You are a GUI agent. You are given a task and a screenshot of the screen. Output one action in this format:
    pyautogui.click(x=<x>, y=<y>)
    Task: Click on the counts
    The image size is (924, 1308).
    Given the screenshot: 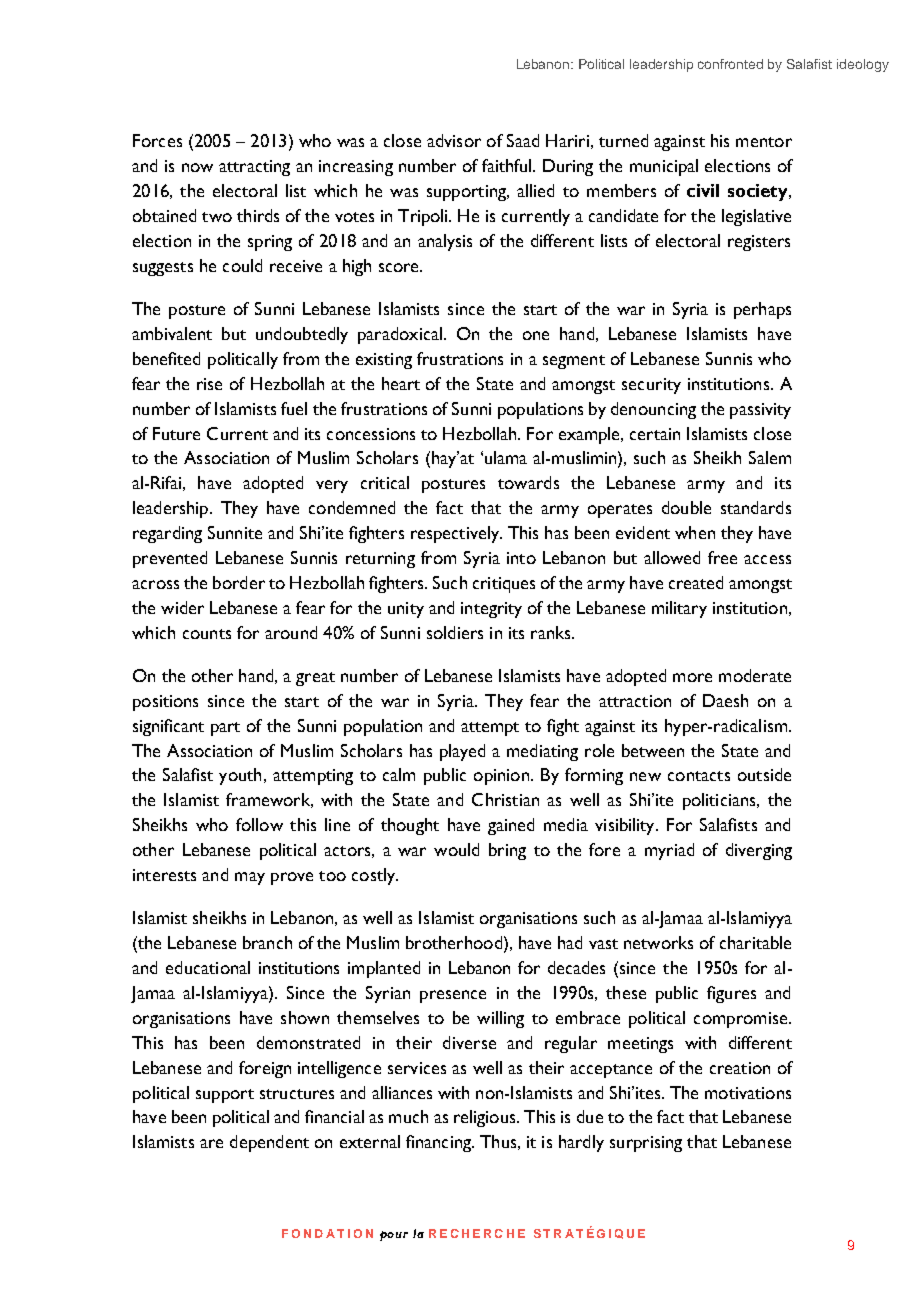 What is the action you would take?
    pyautogui.click(x=207, y=634)
